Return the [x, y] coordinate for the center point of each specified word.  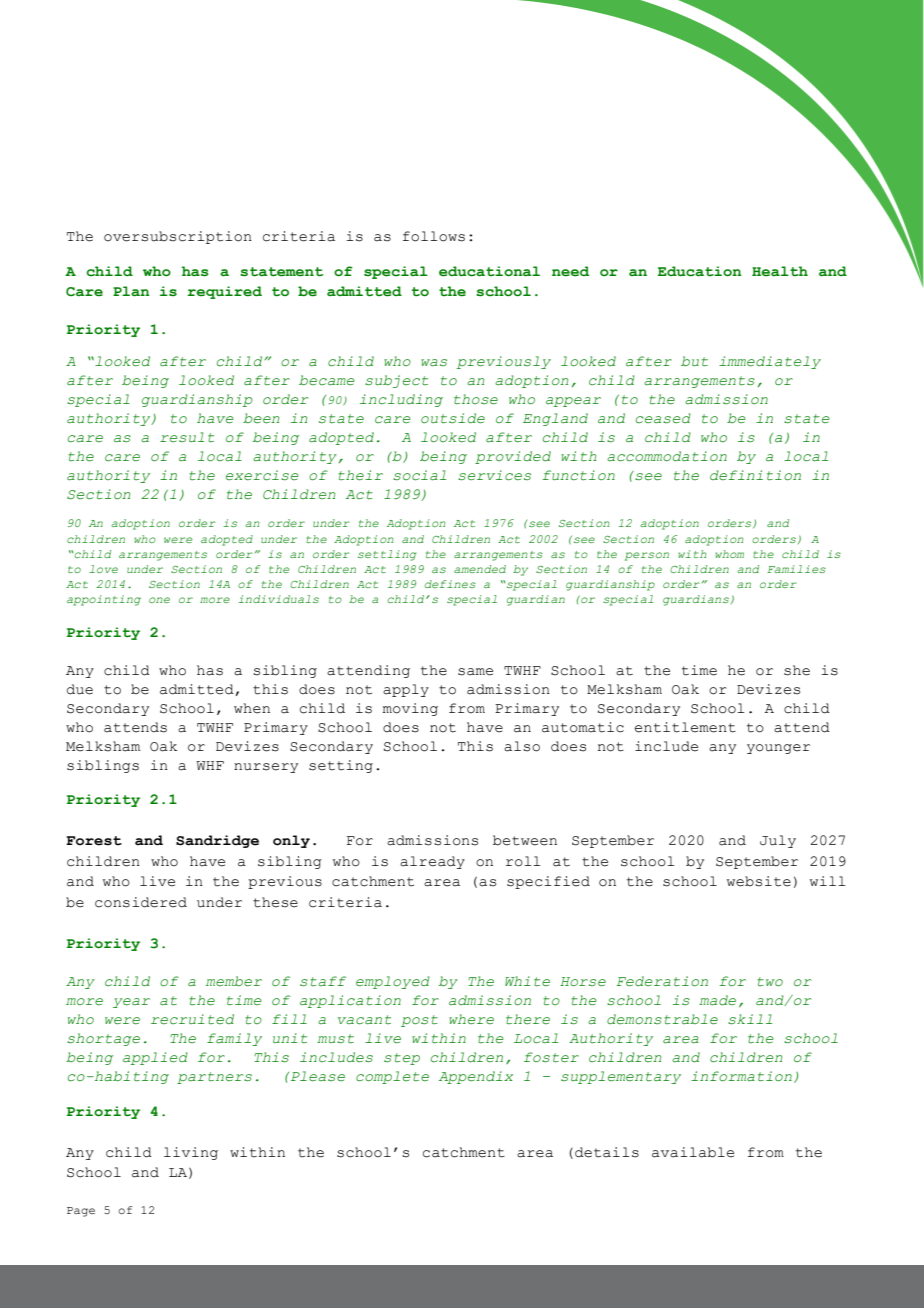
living [191, 1153]
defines [450, 584]
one [159, 600]
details [607, 1152]
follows [434, 236]
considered [141, 902]
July [778, 841]
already [432, 862]
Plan [131, 291]
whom [729, 554]
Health [780, 271]
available [693, 1152]
